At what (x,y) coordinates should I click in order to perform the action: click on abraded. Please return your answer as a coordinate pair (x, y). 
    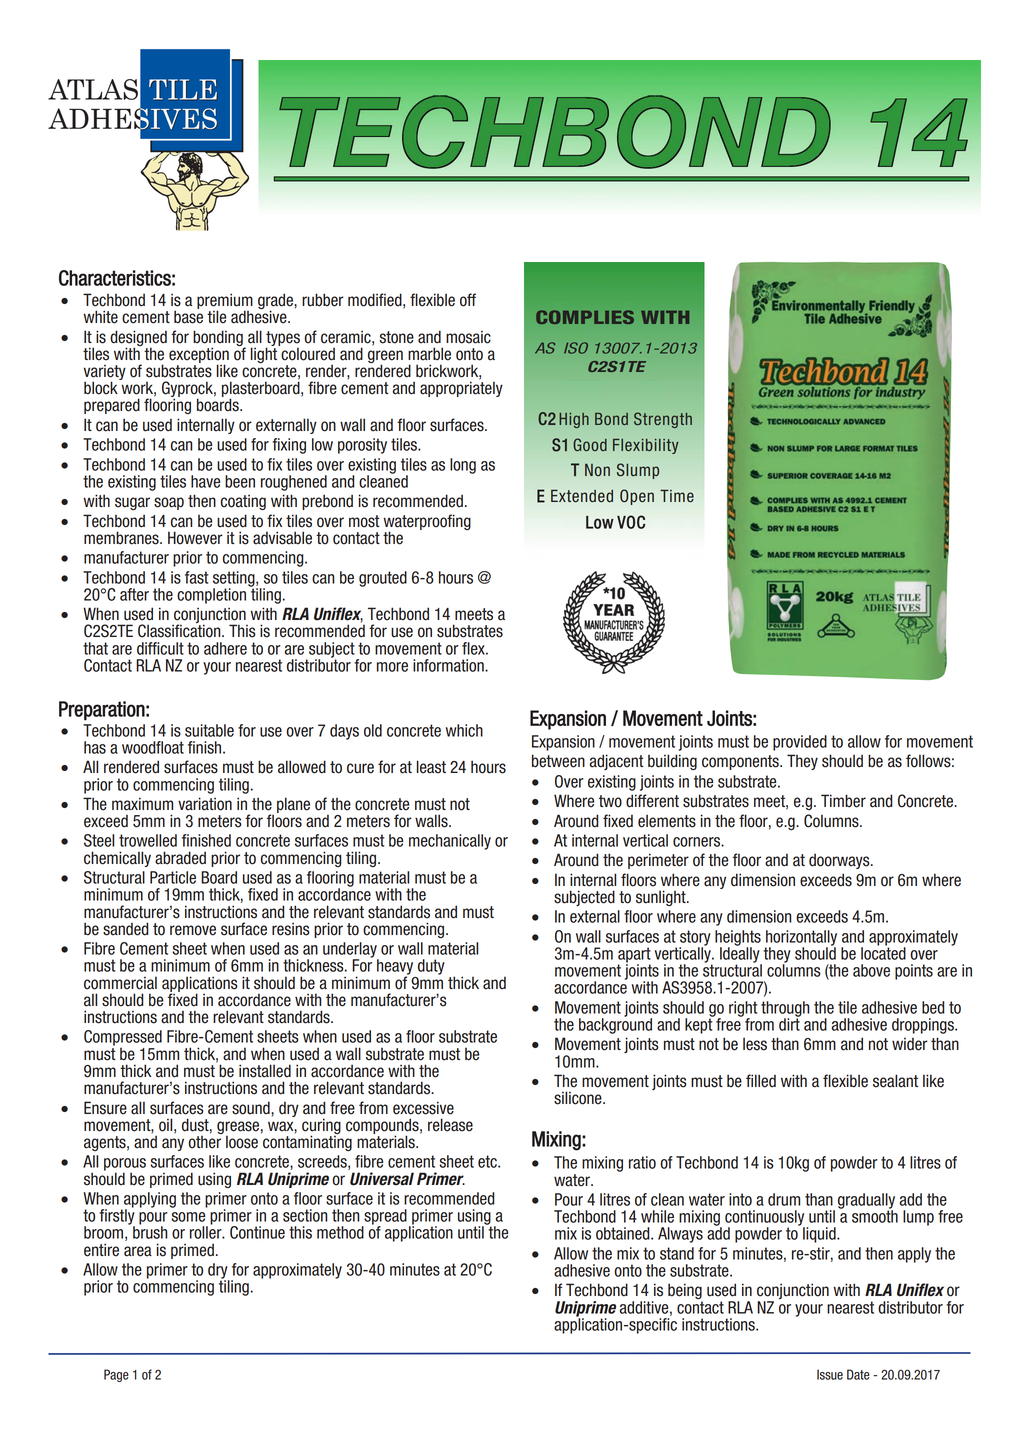
    Looking at the image, I should click on (180, 858).
